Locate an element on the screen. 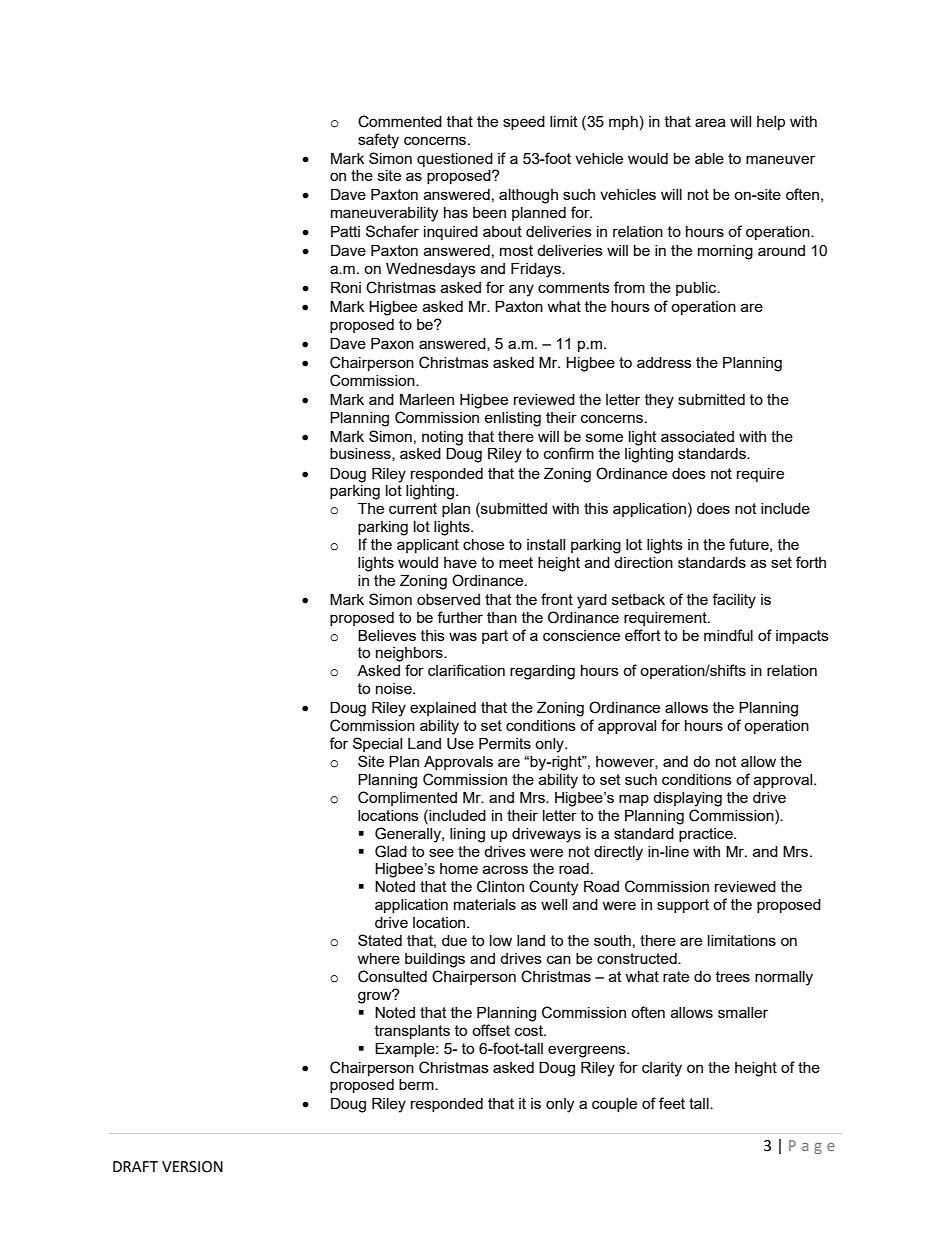 The image size is (952, 1233). questioned is located at coordinates (455, 160).
